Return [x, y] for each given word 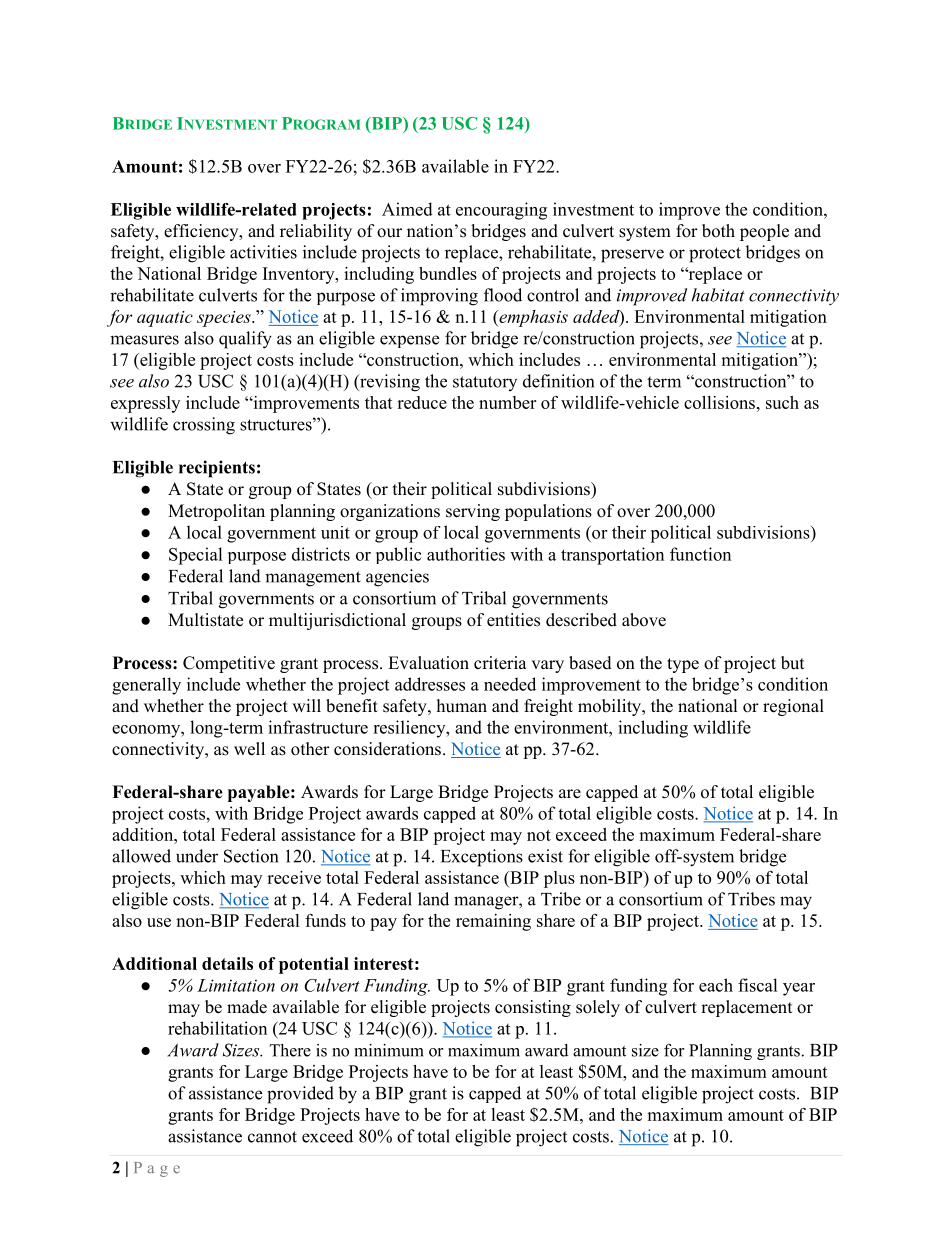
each [716, 985]
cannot [272, 1137]
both [718, 231]
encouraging [501, 211]
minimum [389, 1050]
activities [263, 252]
